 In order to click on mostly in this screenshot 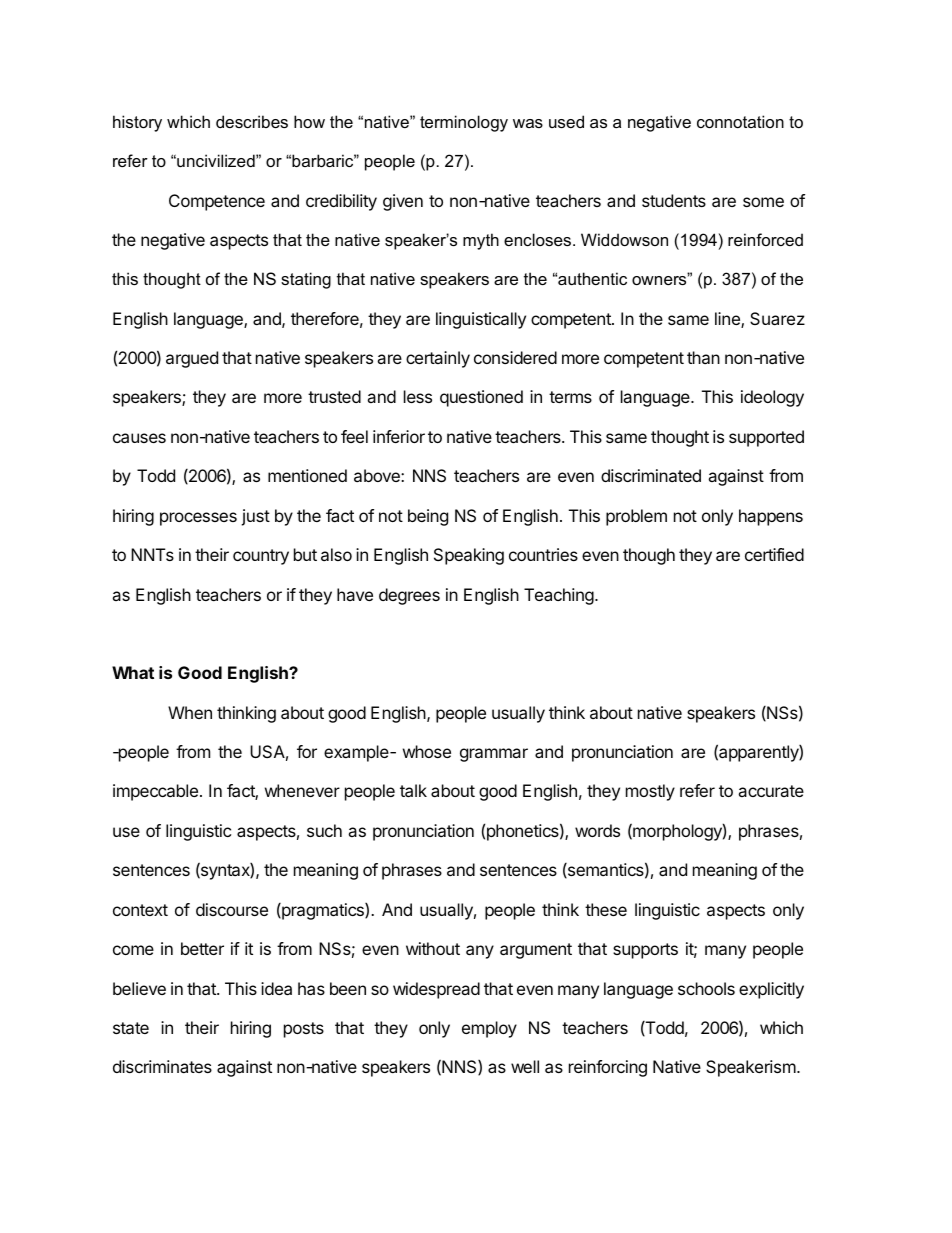, I will do `click(650, 792)`.
